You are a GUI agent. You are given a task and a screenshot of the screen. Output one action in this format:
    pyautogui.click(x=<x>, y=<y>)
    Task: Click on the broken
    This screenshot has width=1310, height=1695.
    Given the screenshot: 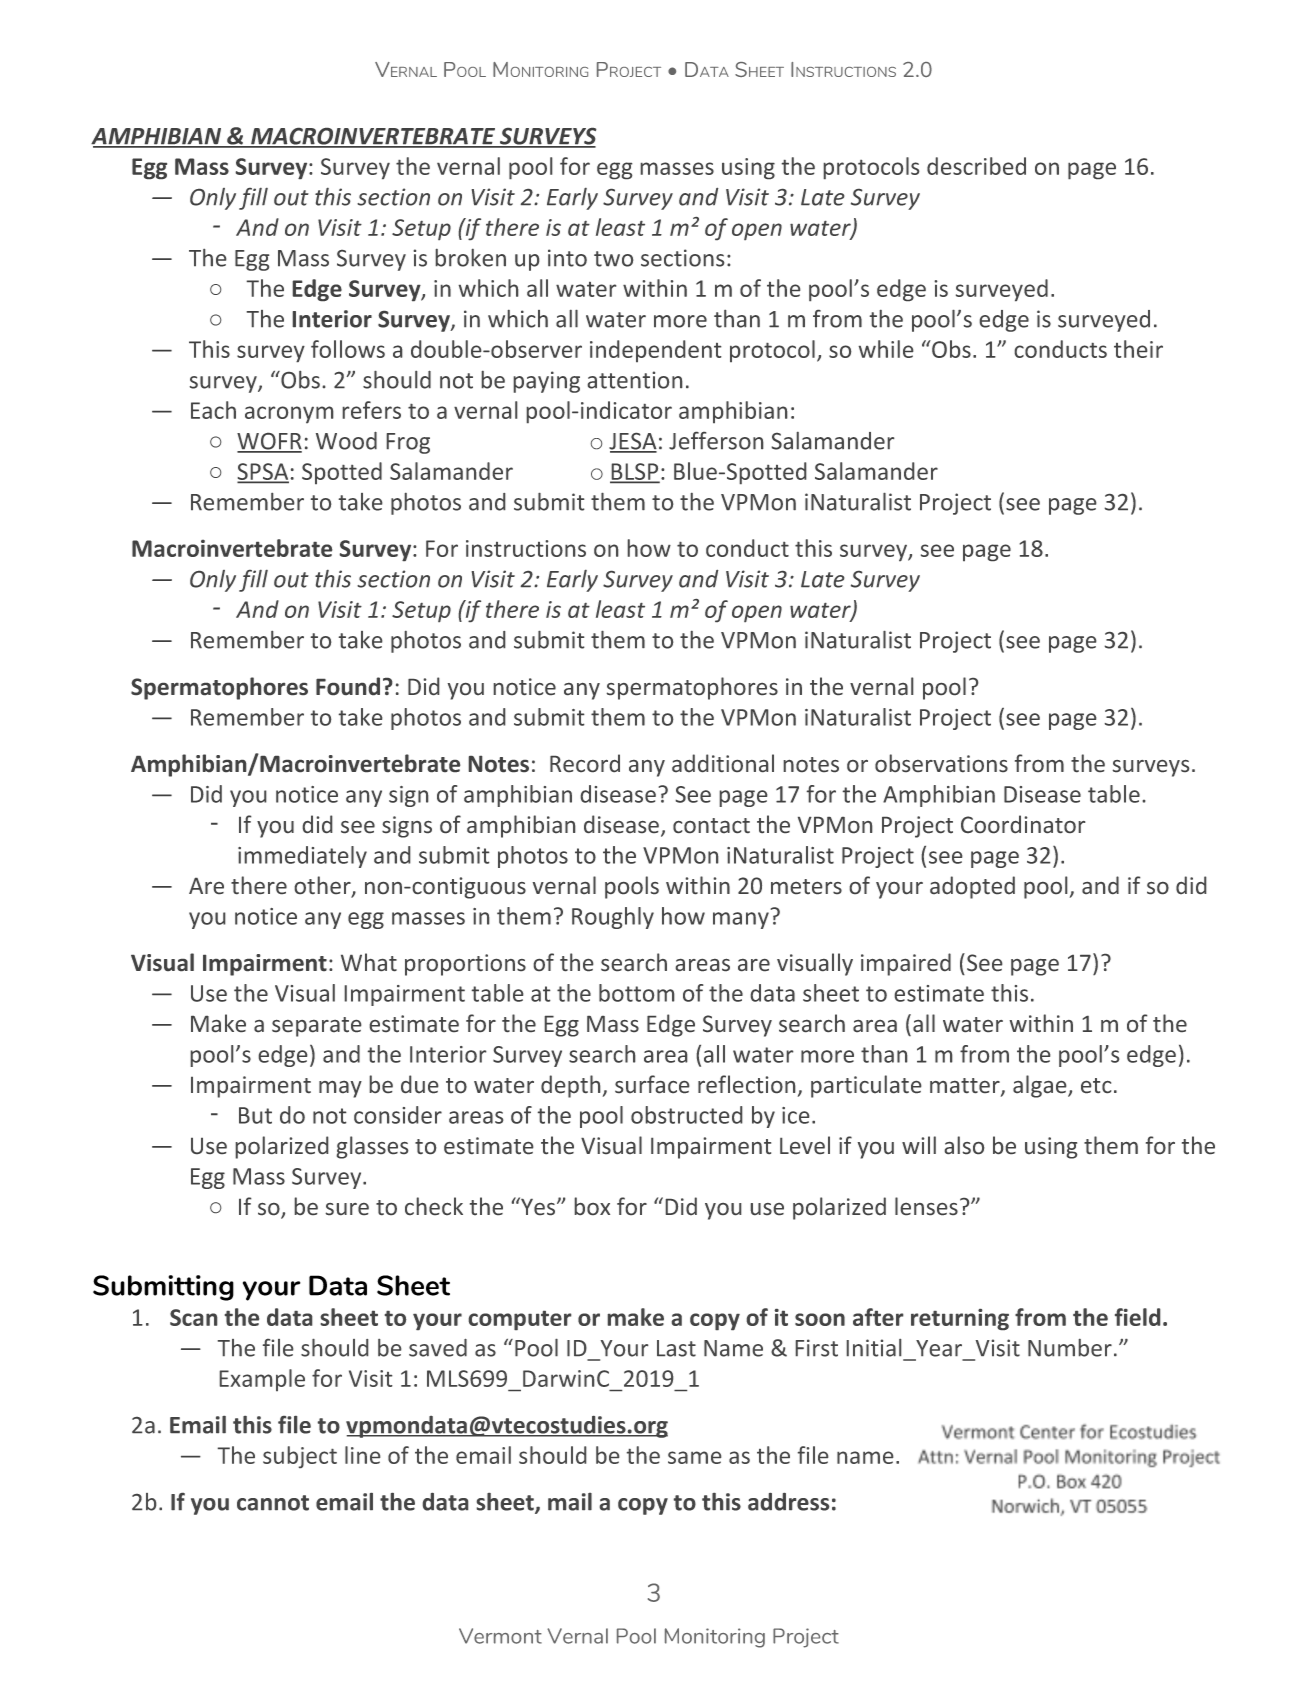 What is the action you would take?
    pyautogui.click(x=471, y=258)
